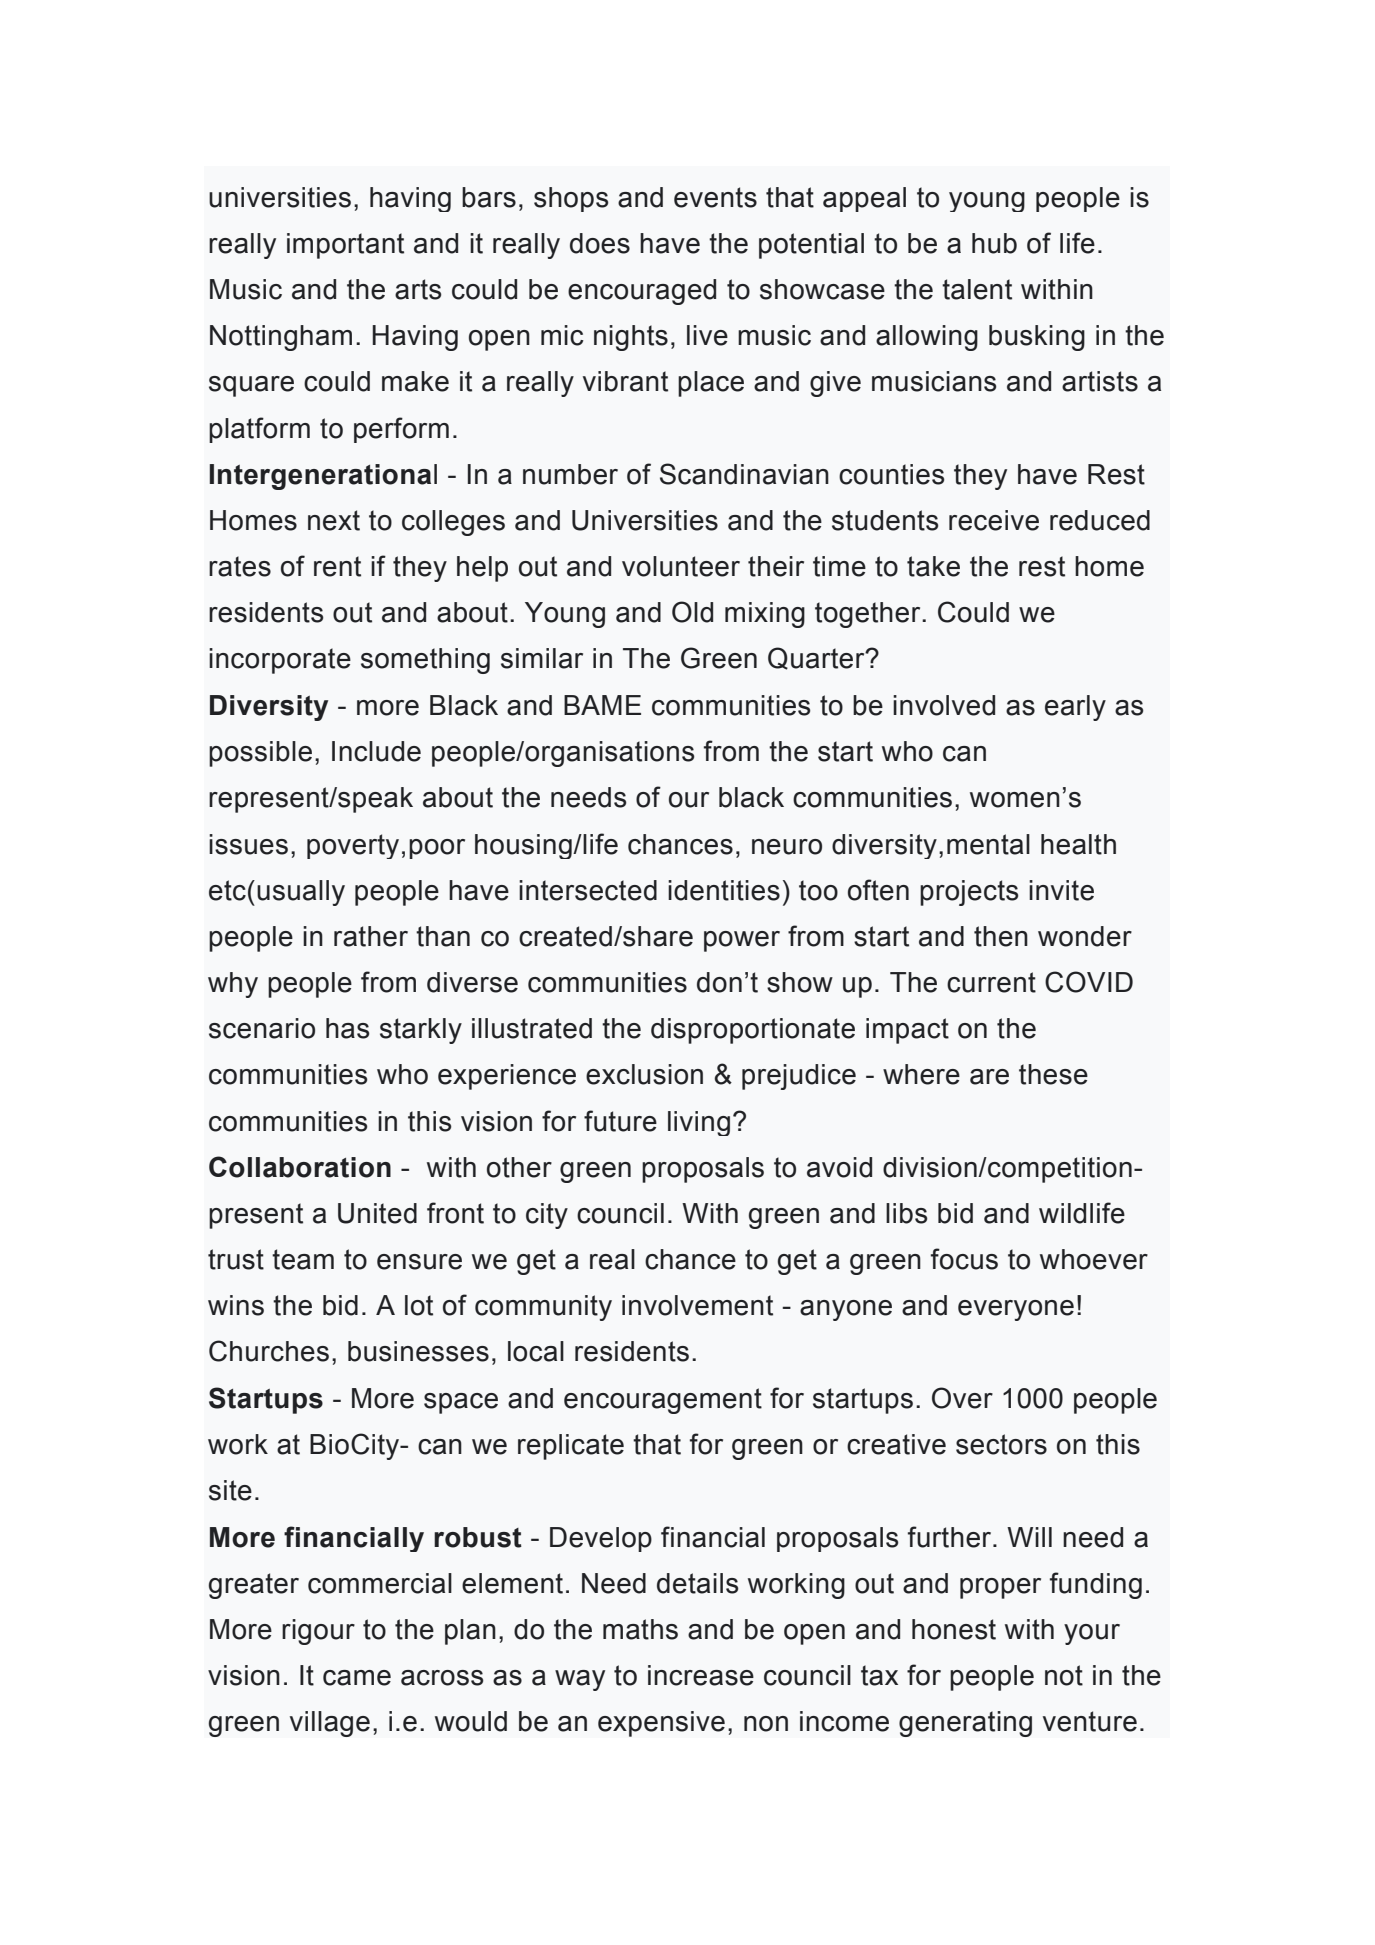  I want to click on involvement, so click(697, 1305).
